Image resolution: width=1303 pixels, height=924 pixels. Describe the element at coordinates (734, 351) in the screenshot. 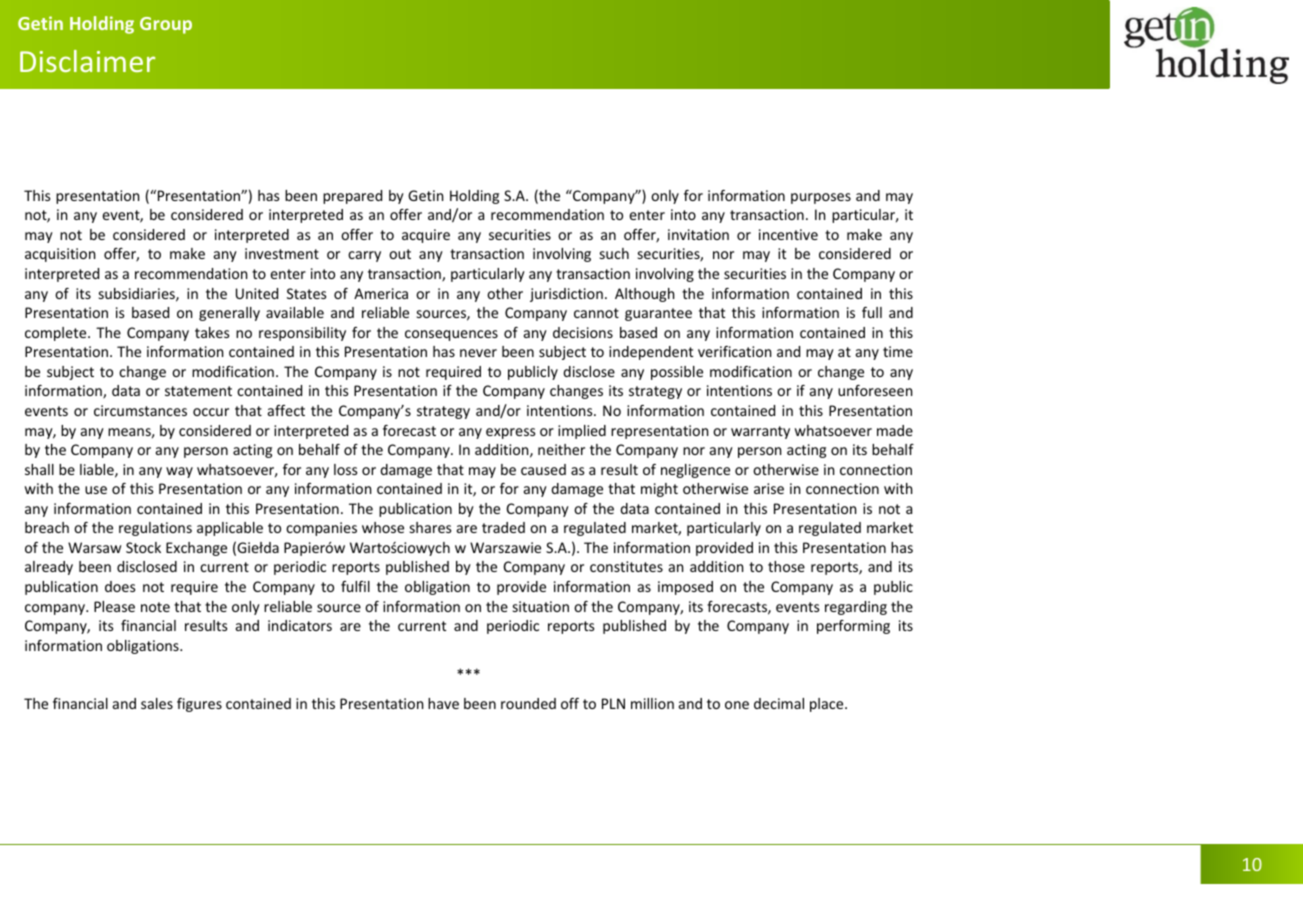

I see `verification` at that location.
